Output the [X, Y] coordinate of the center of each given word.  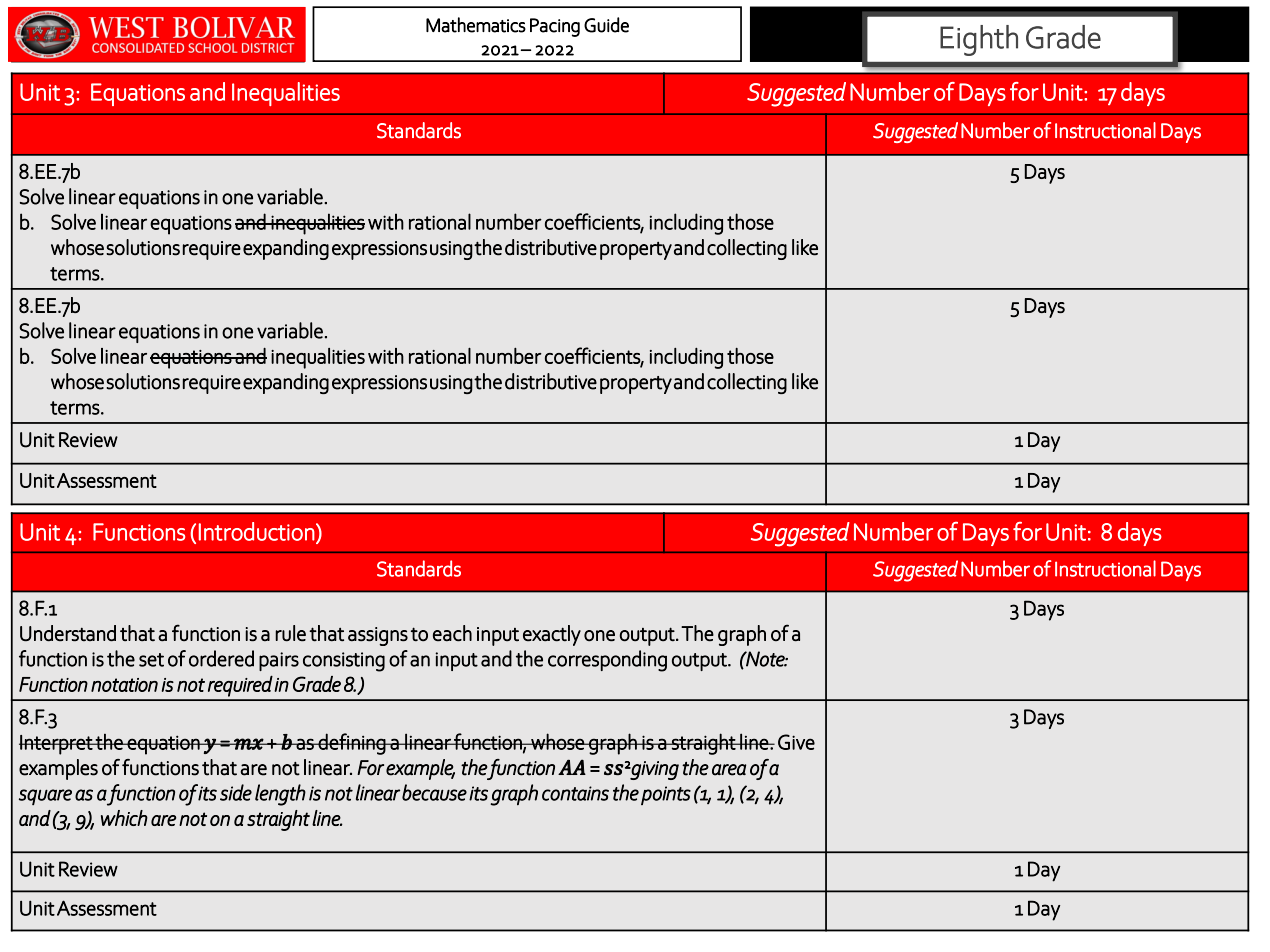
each [452, 633]
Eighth [979, 40]
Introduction [257, 531]
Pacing [555, 27]
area [729, 770]
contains [575, 793]
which [124, 818]
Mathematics [476, 25]
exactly [552, 635]
